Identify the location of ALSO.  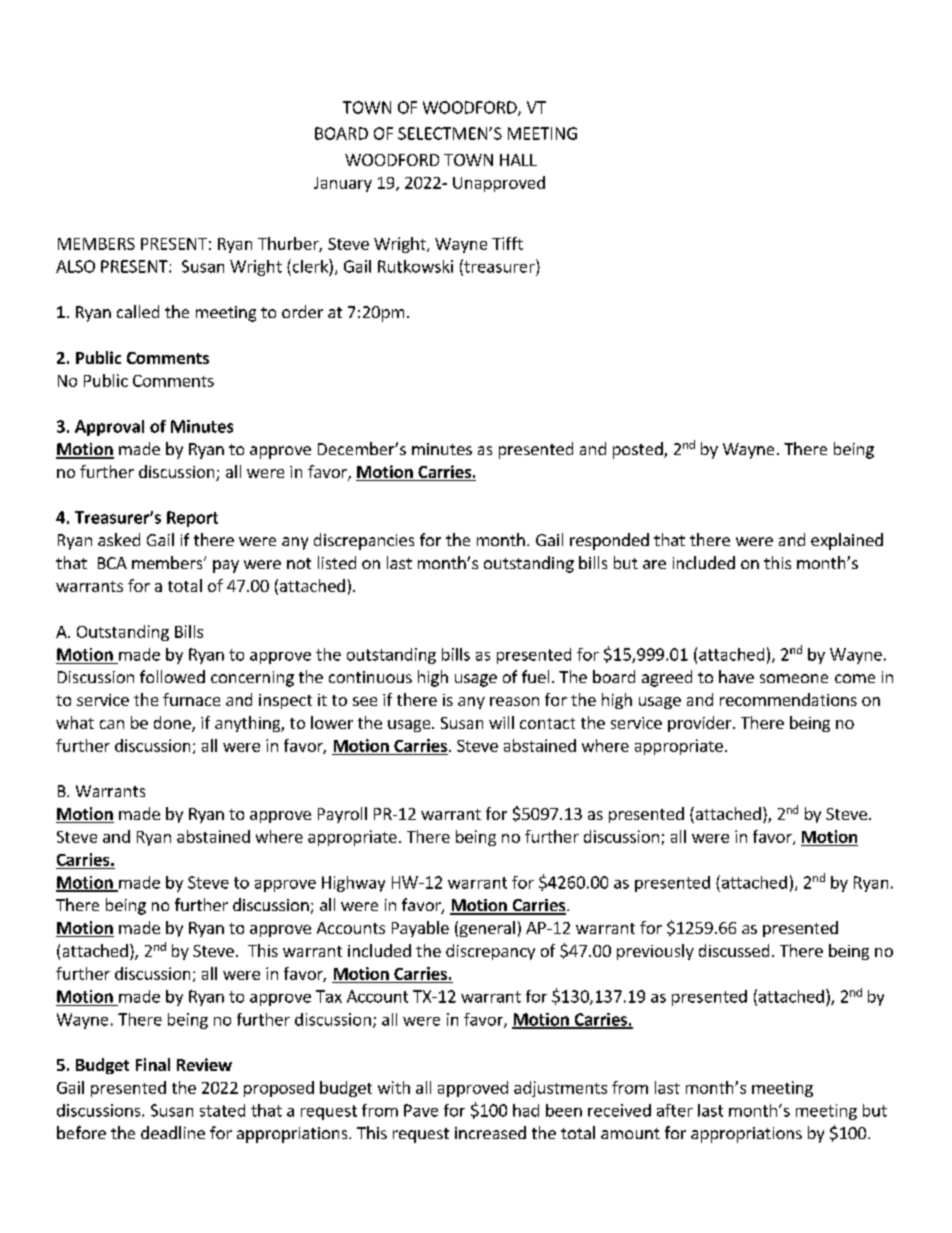
(75, 266).
